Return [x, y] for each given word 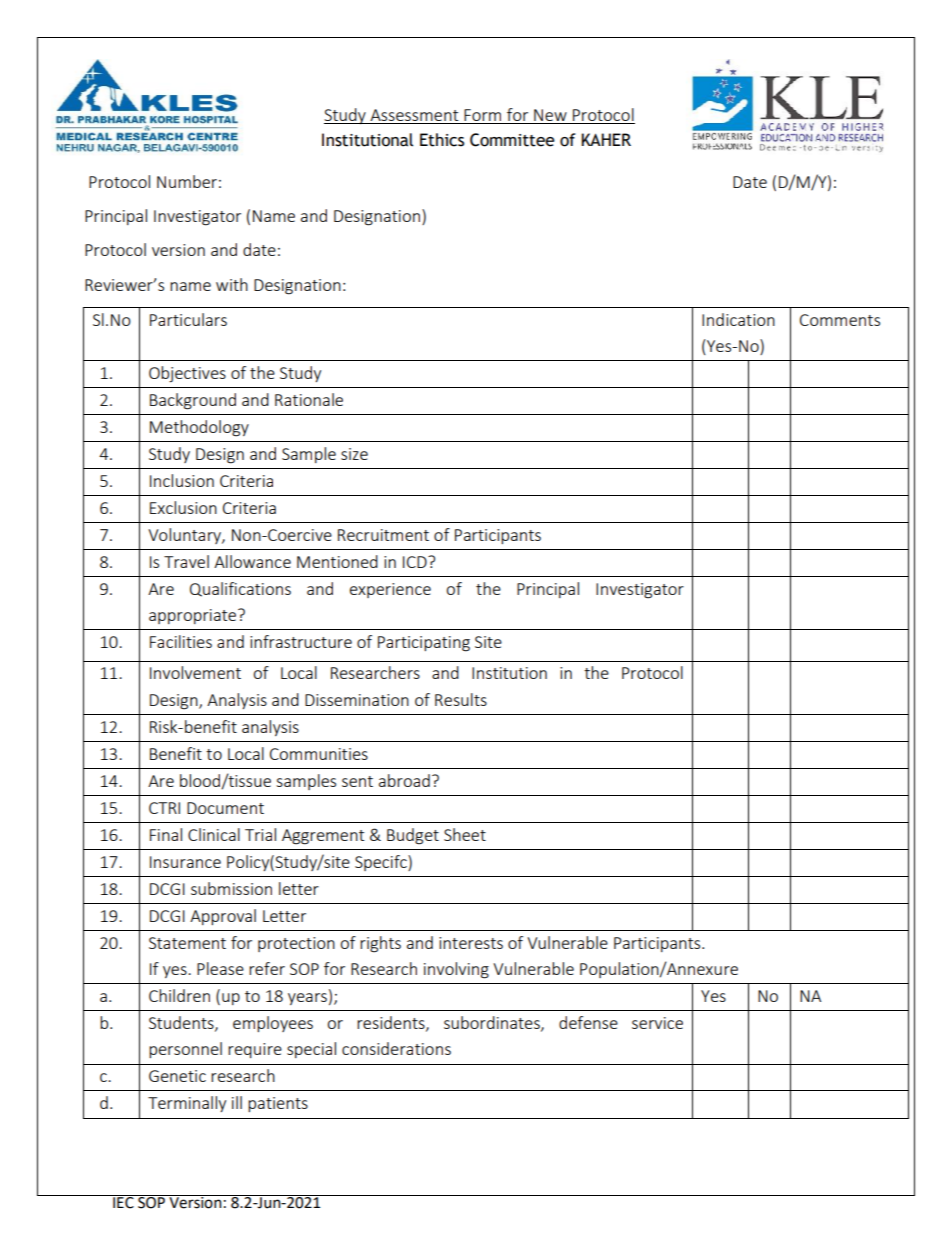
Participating [424, 644]
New [550, 115]
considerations [396, 1048]
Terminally [187, 1104]
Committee [512, 140]
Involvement [195, 672]
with [232, 284]
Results [461, 699]
